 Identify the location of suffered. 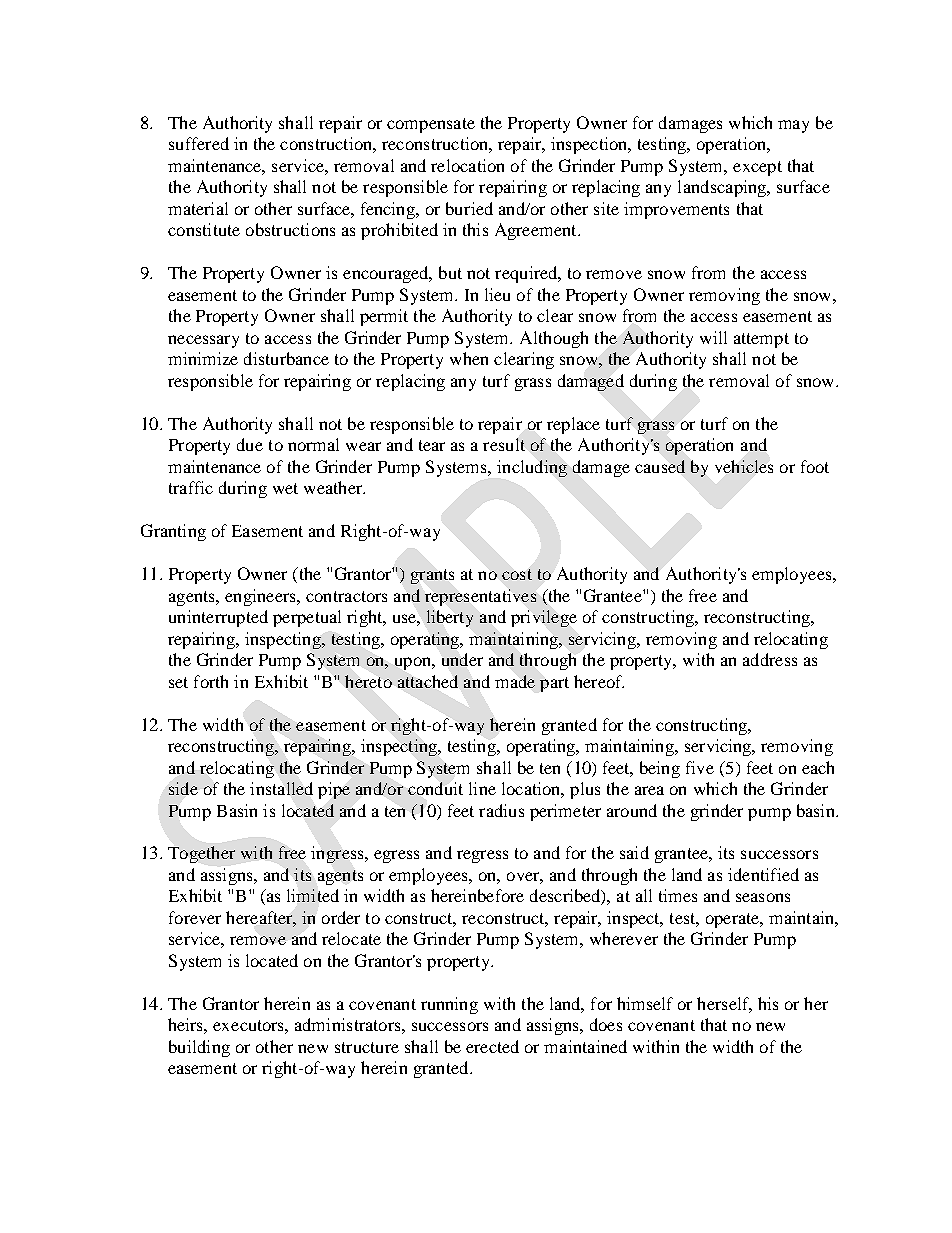
(199, 143).
